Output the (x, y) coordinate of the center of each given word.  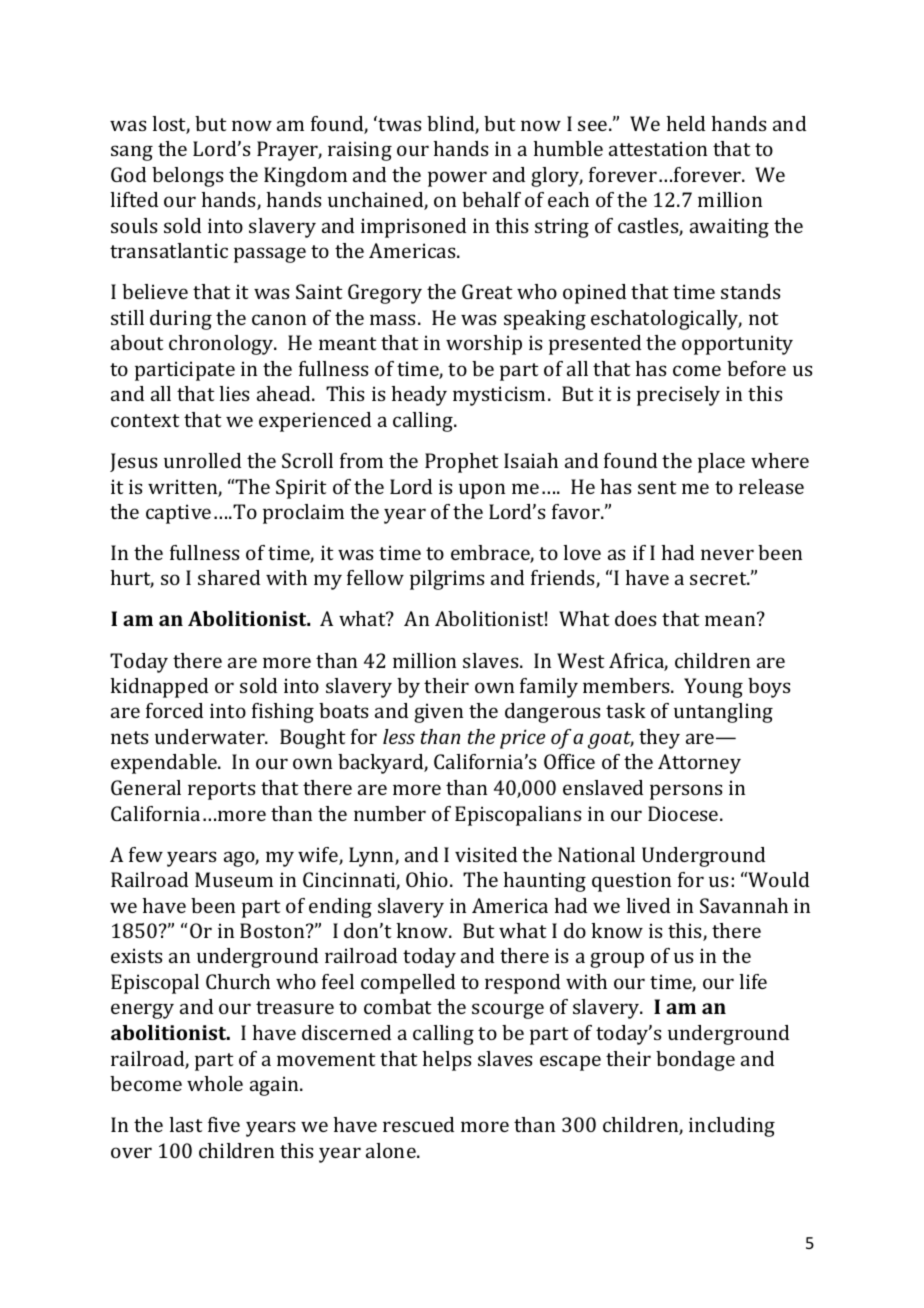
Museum (234, 879)
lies (234, 393)
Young (713, 688)
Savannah (744, 905)
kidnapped (159, 688)
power (457, 179)
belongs (187, 177)
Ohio (428, 879)
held (686, 123)
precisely (678, 396)
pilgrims (447, 580)
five (224, 1124)
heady (419, 396)
